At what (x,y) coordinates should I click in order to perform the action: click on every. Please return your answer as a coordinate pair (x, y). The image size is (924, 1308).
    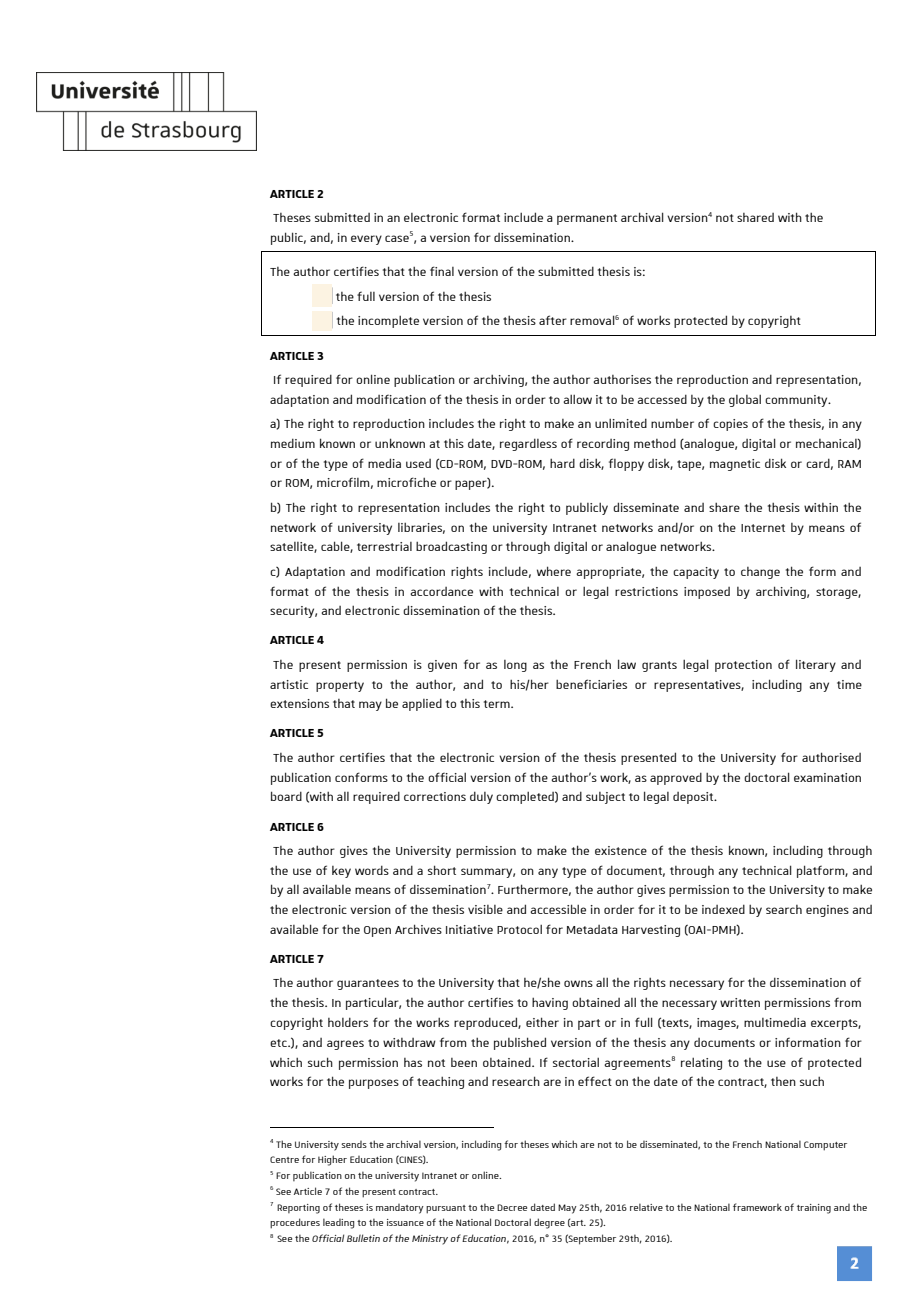
    Looking at the image, I should click on (366, 240).
